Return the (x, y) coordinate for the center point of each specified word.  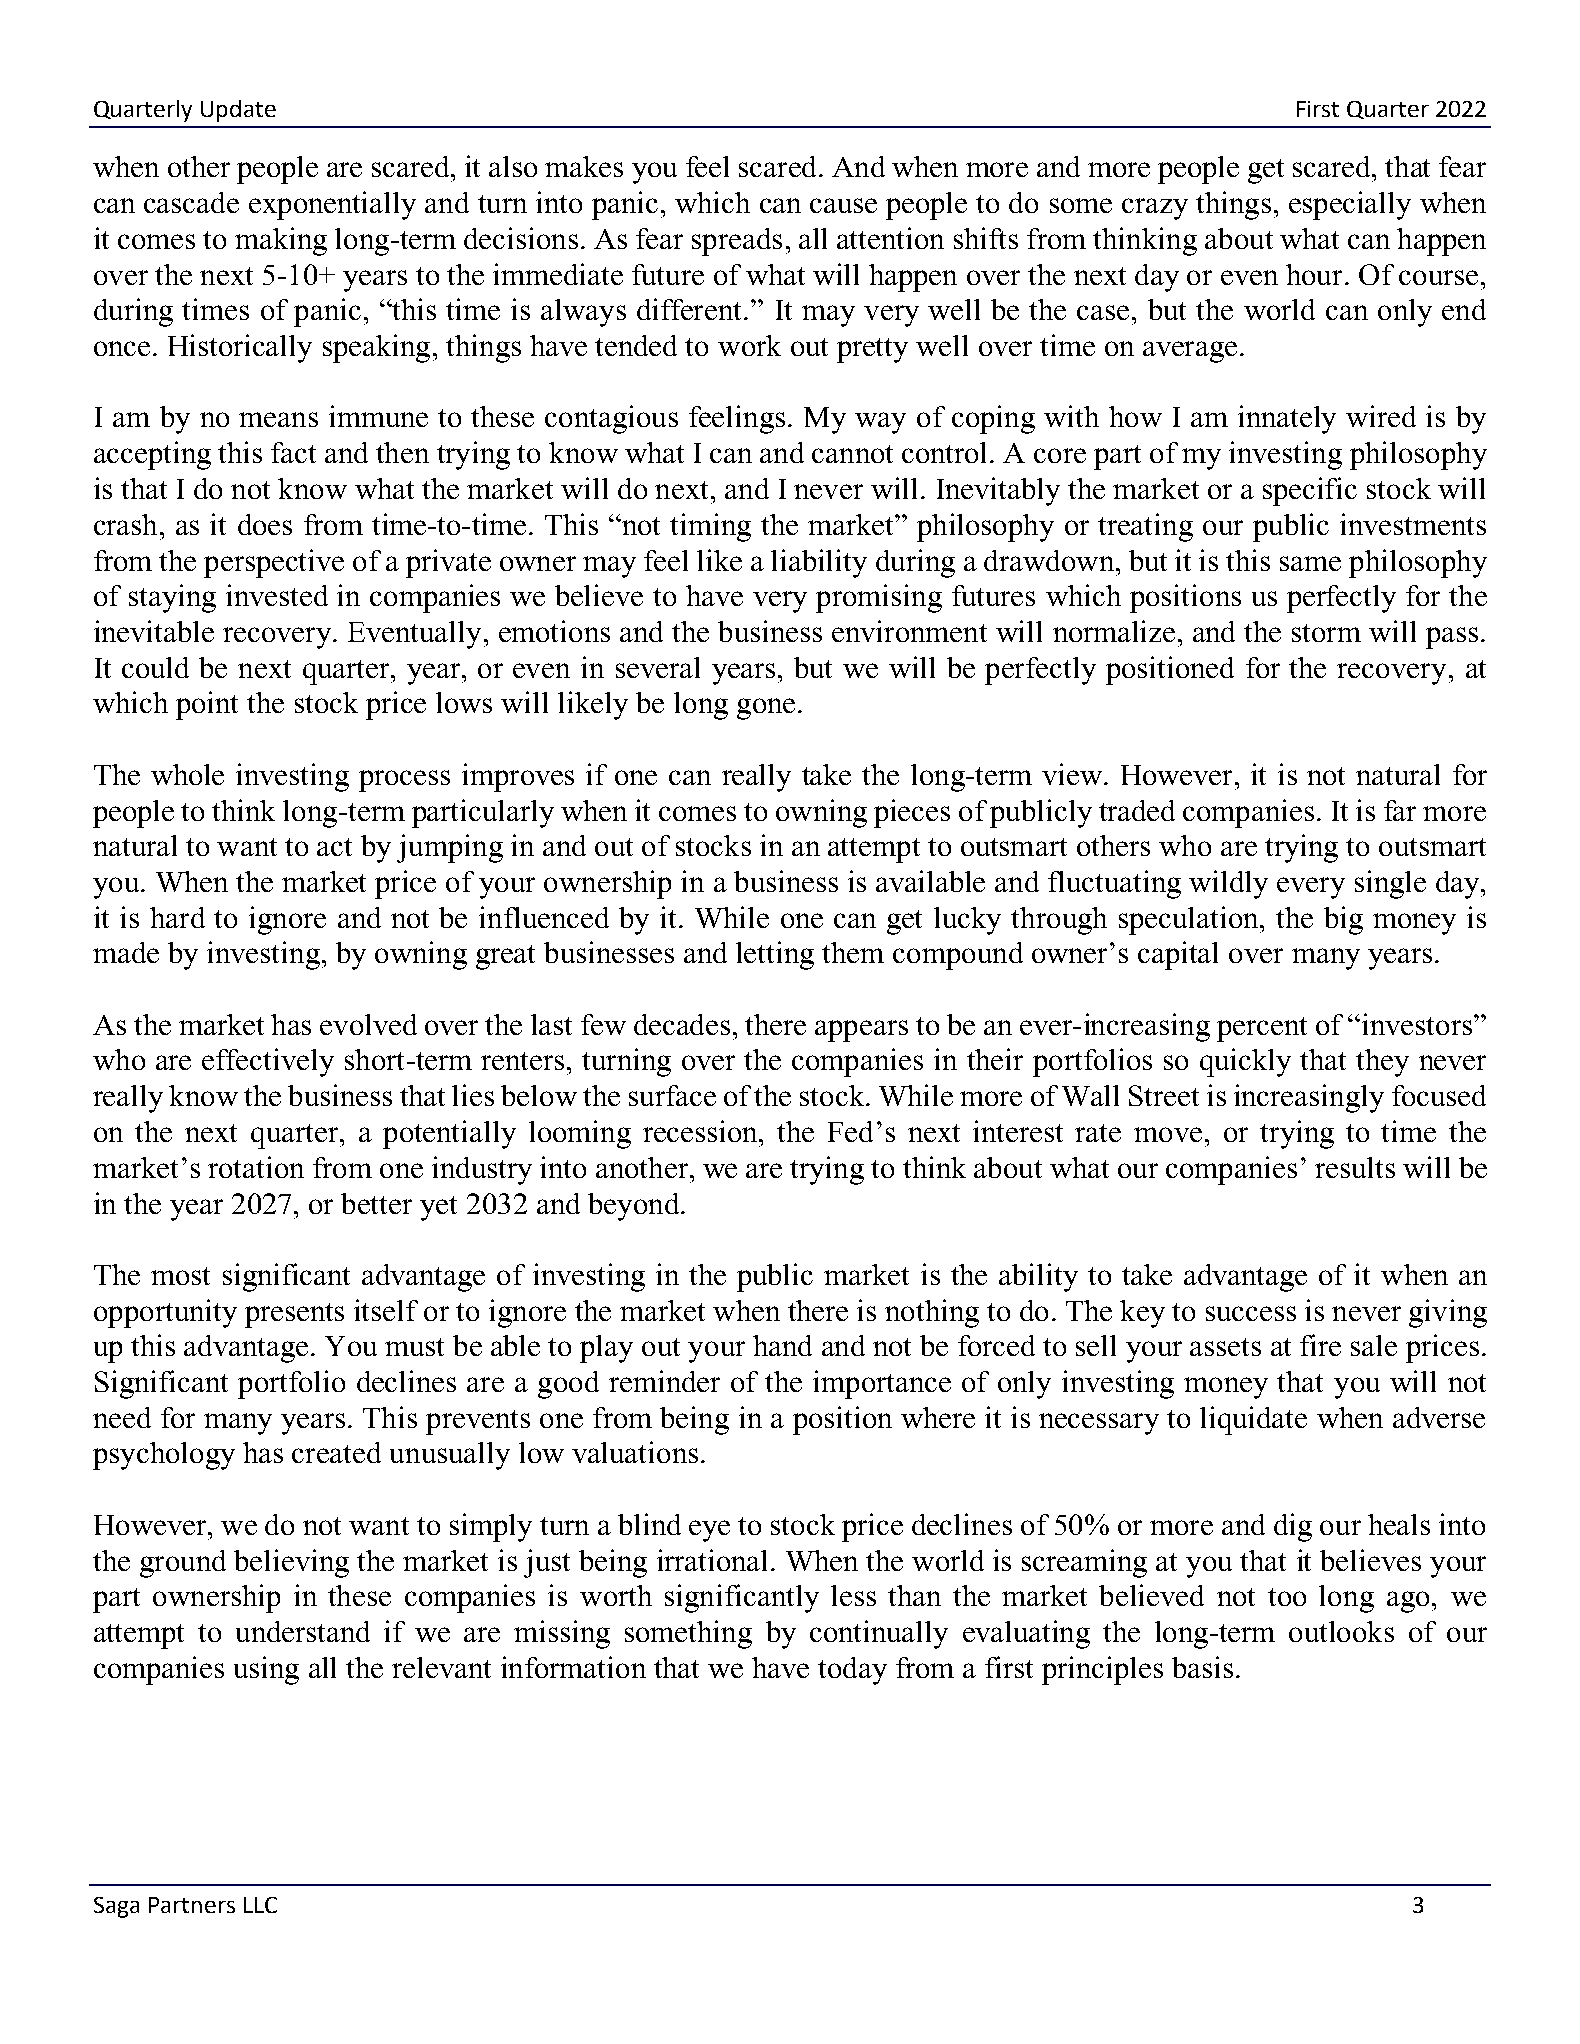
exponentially (332, 205)
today (852, 1671)
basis (1202, 1667)
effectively (268, 1062)
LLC (260, 1905)
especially (1350, 205)
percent (1262, 1029)
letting (775, 955)
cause (843, 205)
